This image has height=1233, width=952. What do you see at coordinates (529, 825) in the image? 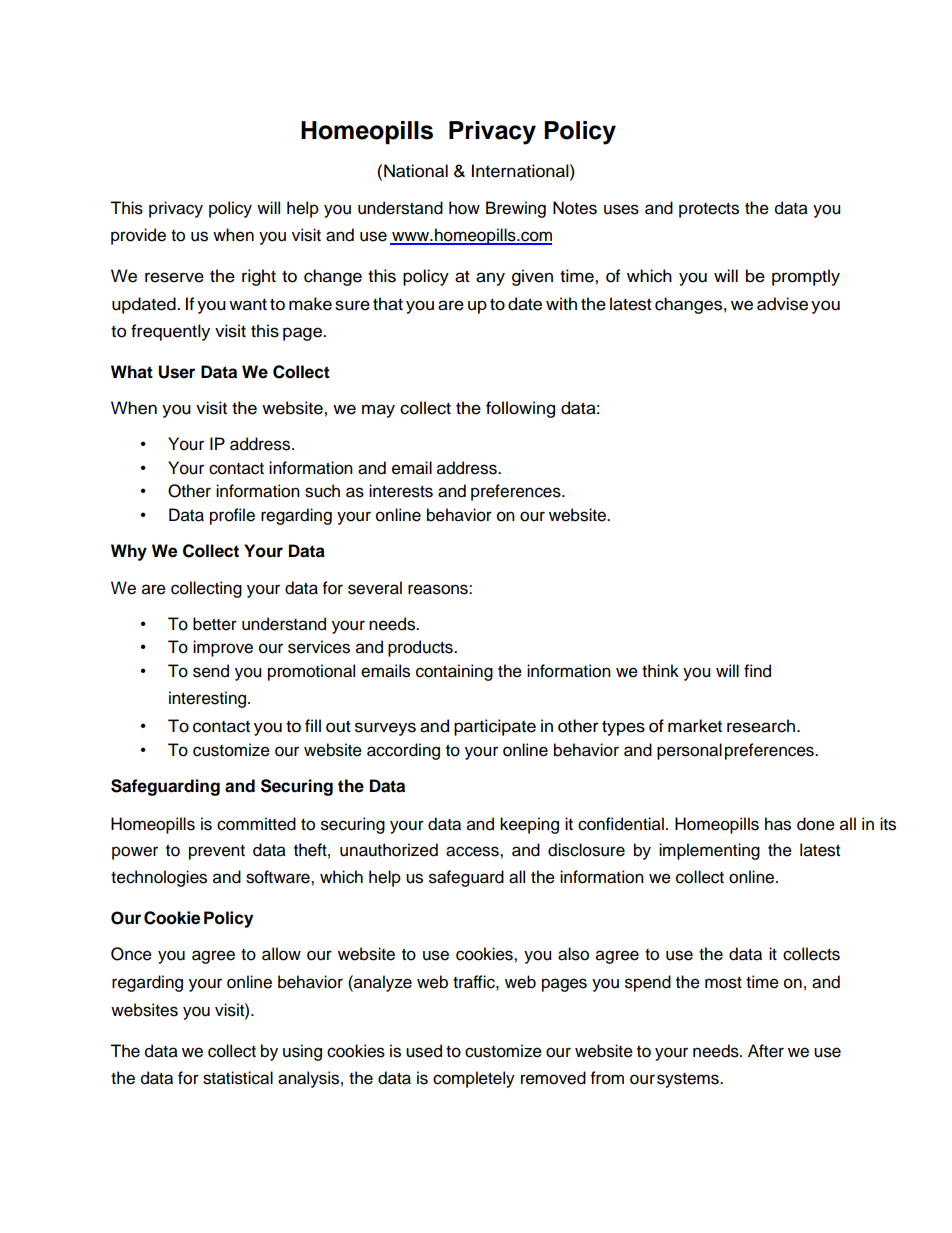
I see `keeping` at bounding box center [529, 825].
